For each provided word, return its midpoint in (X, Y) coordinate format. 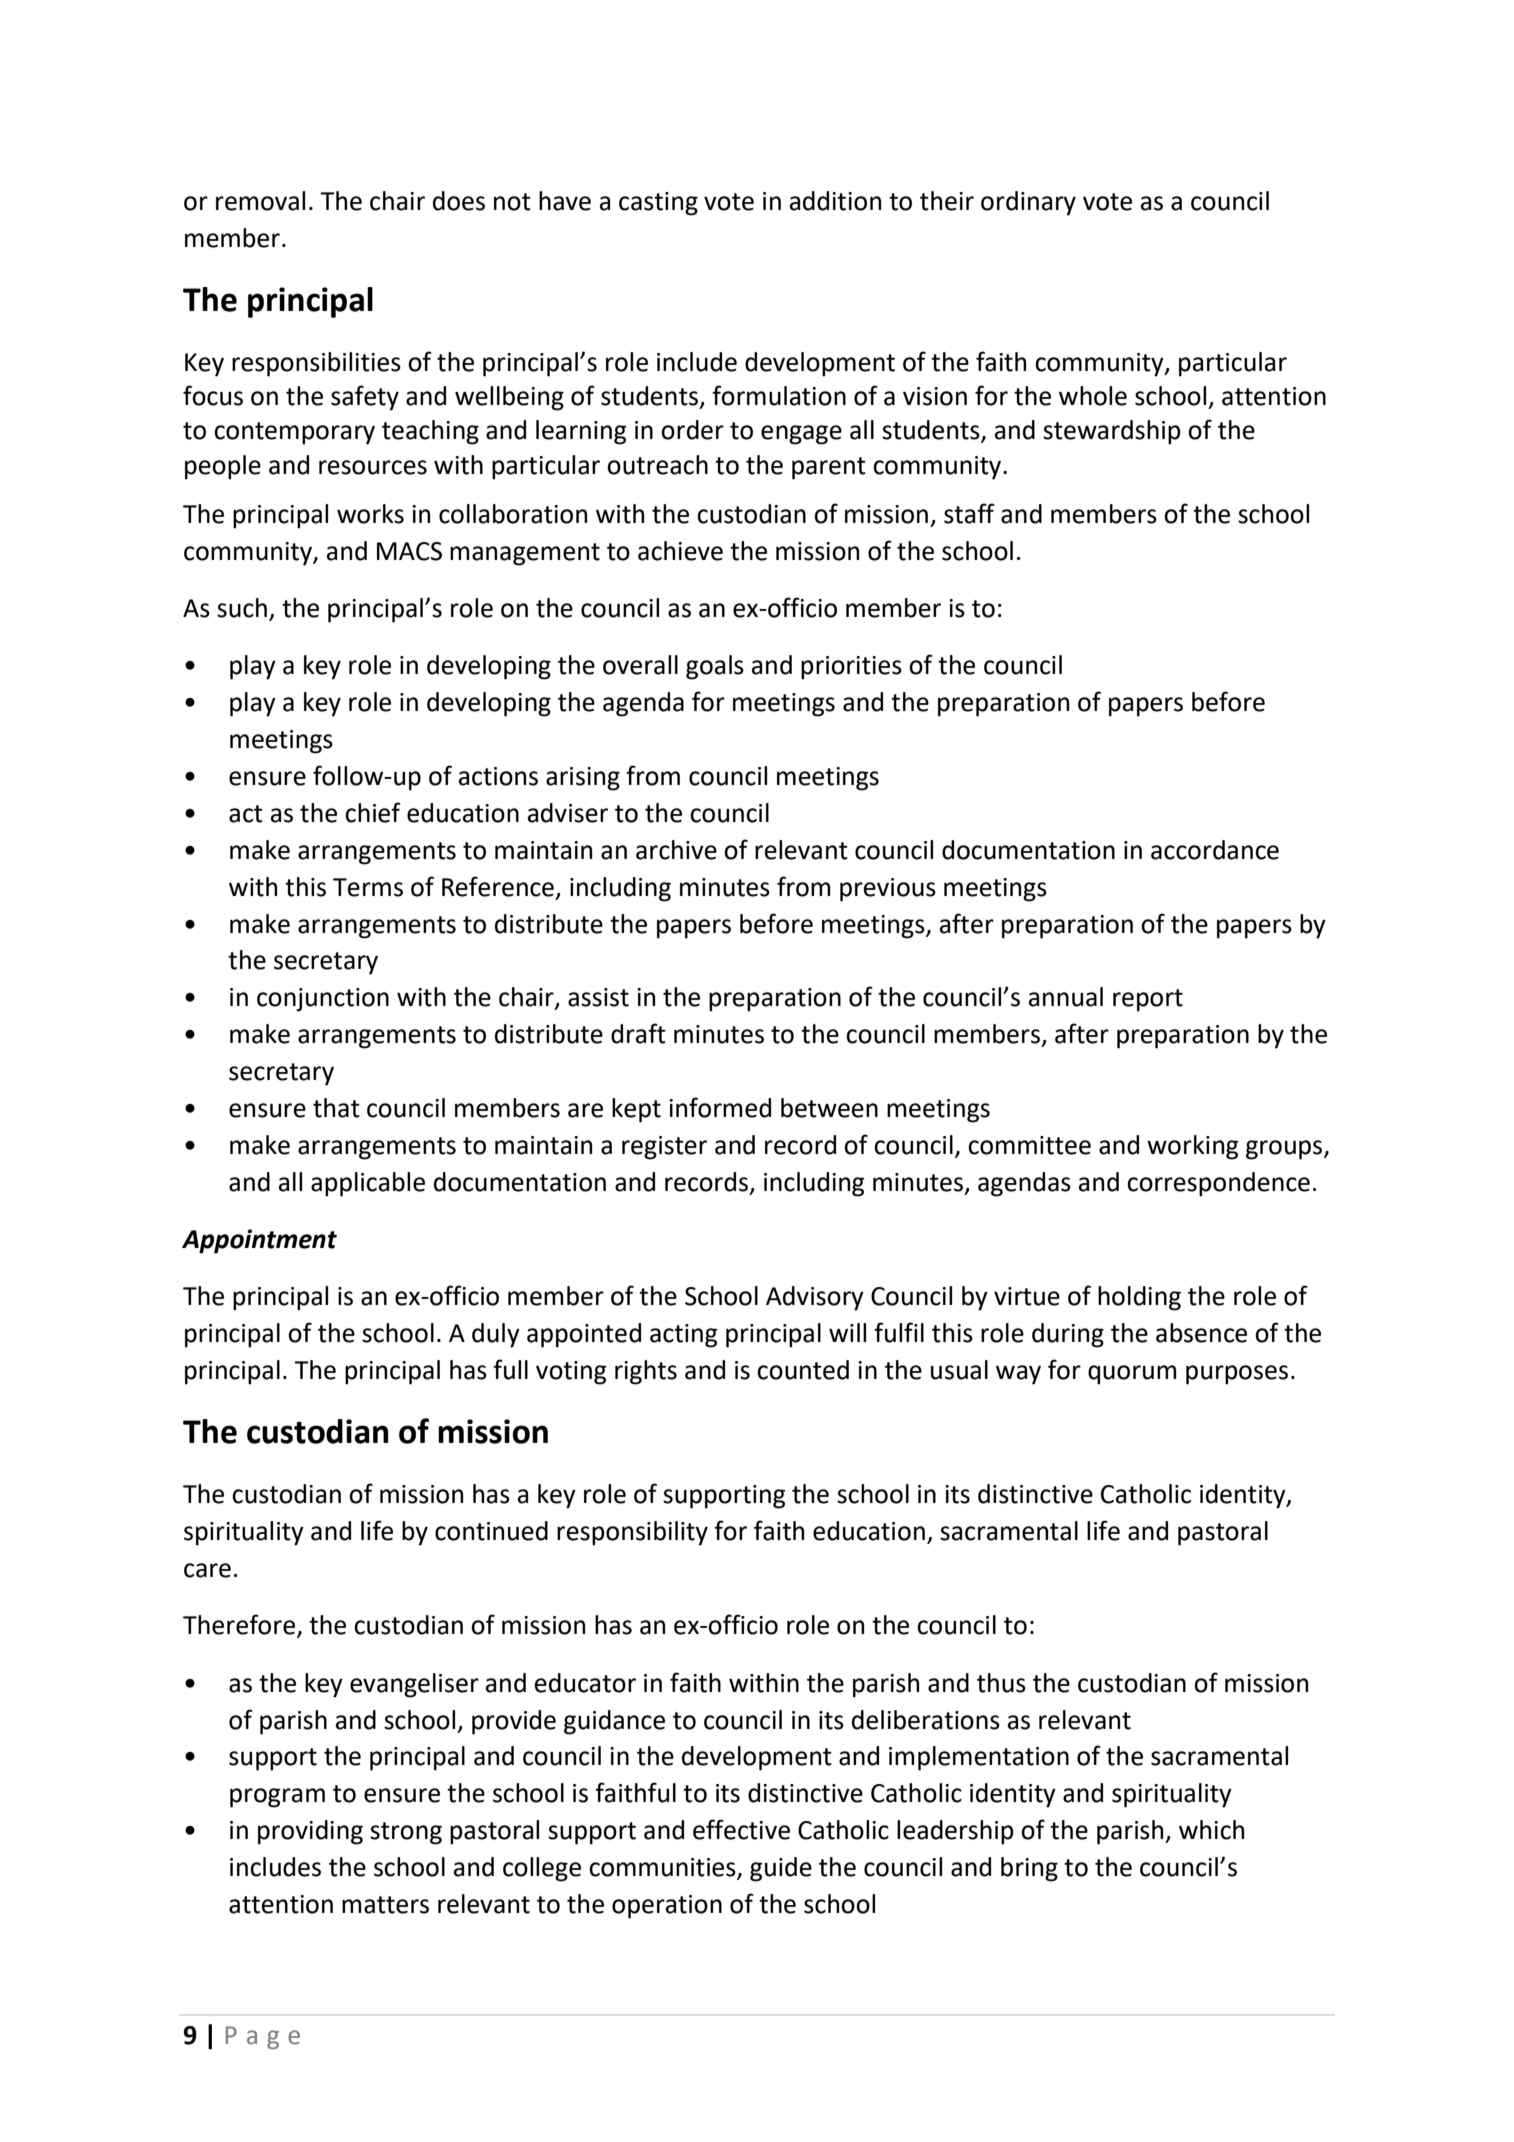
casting (658, 204)
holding (1139, 1298)
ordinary (1028, 203)
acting (683, 1336)
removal (260, 201)
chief (373, 812)
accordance (1215, 850)
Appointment (259, 1241)
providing (310, 1832)
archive (676, 850)
